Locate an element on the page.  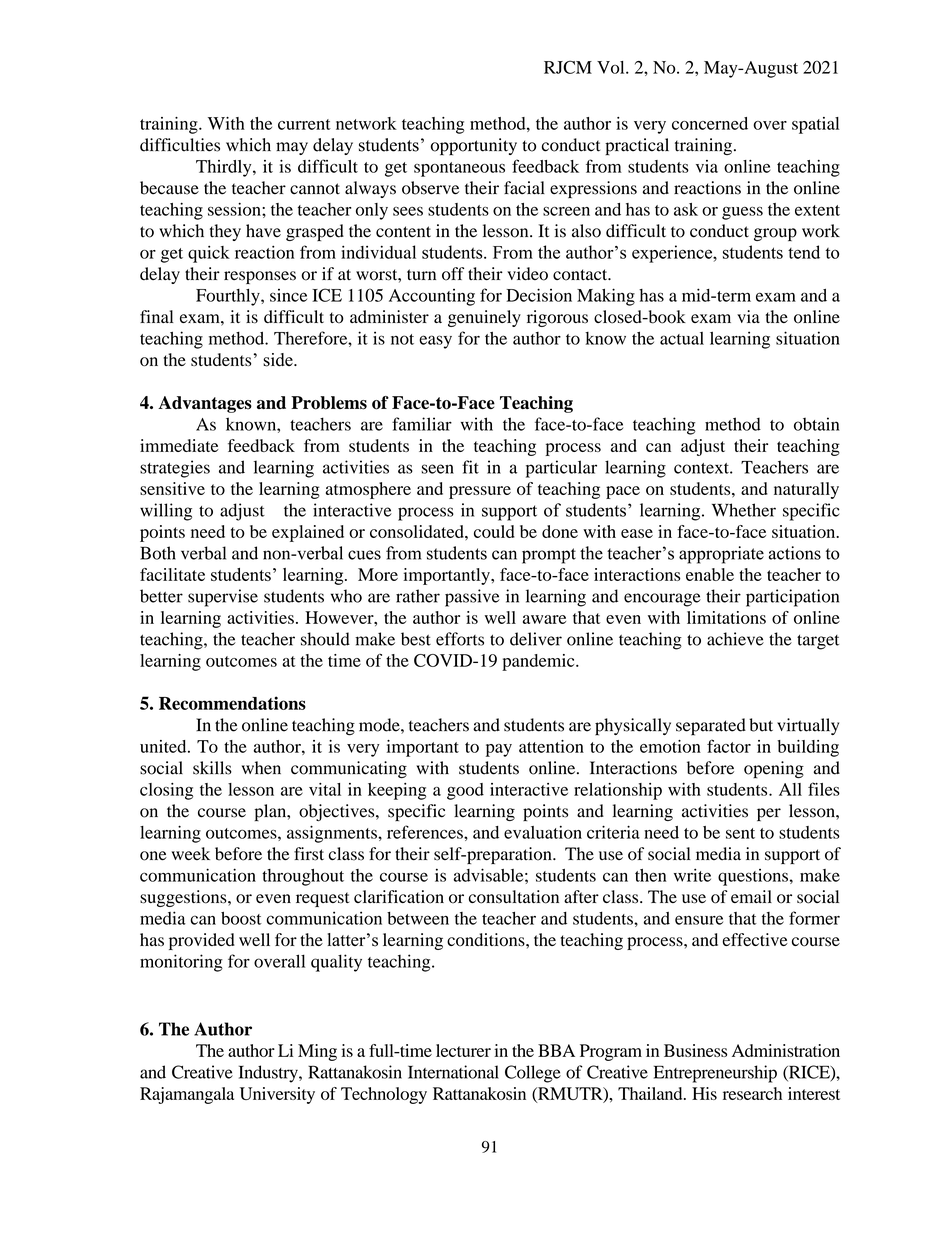
fit is located at coordinates (470, 467).
